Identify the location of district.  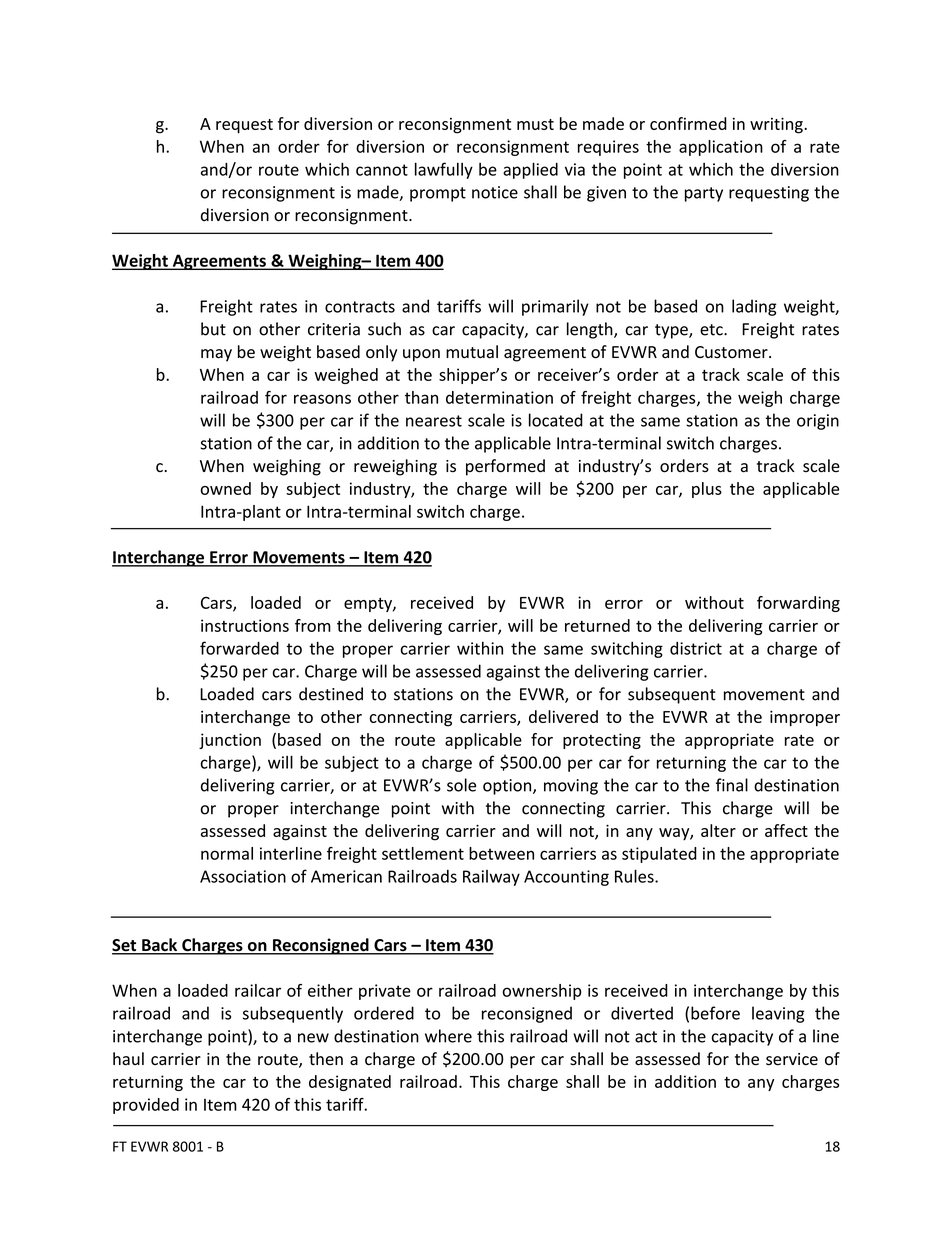
(696, 648).
